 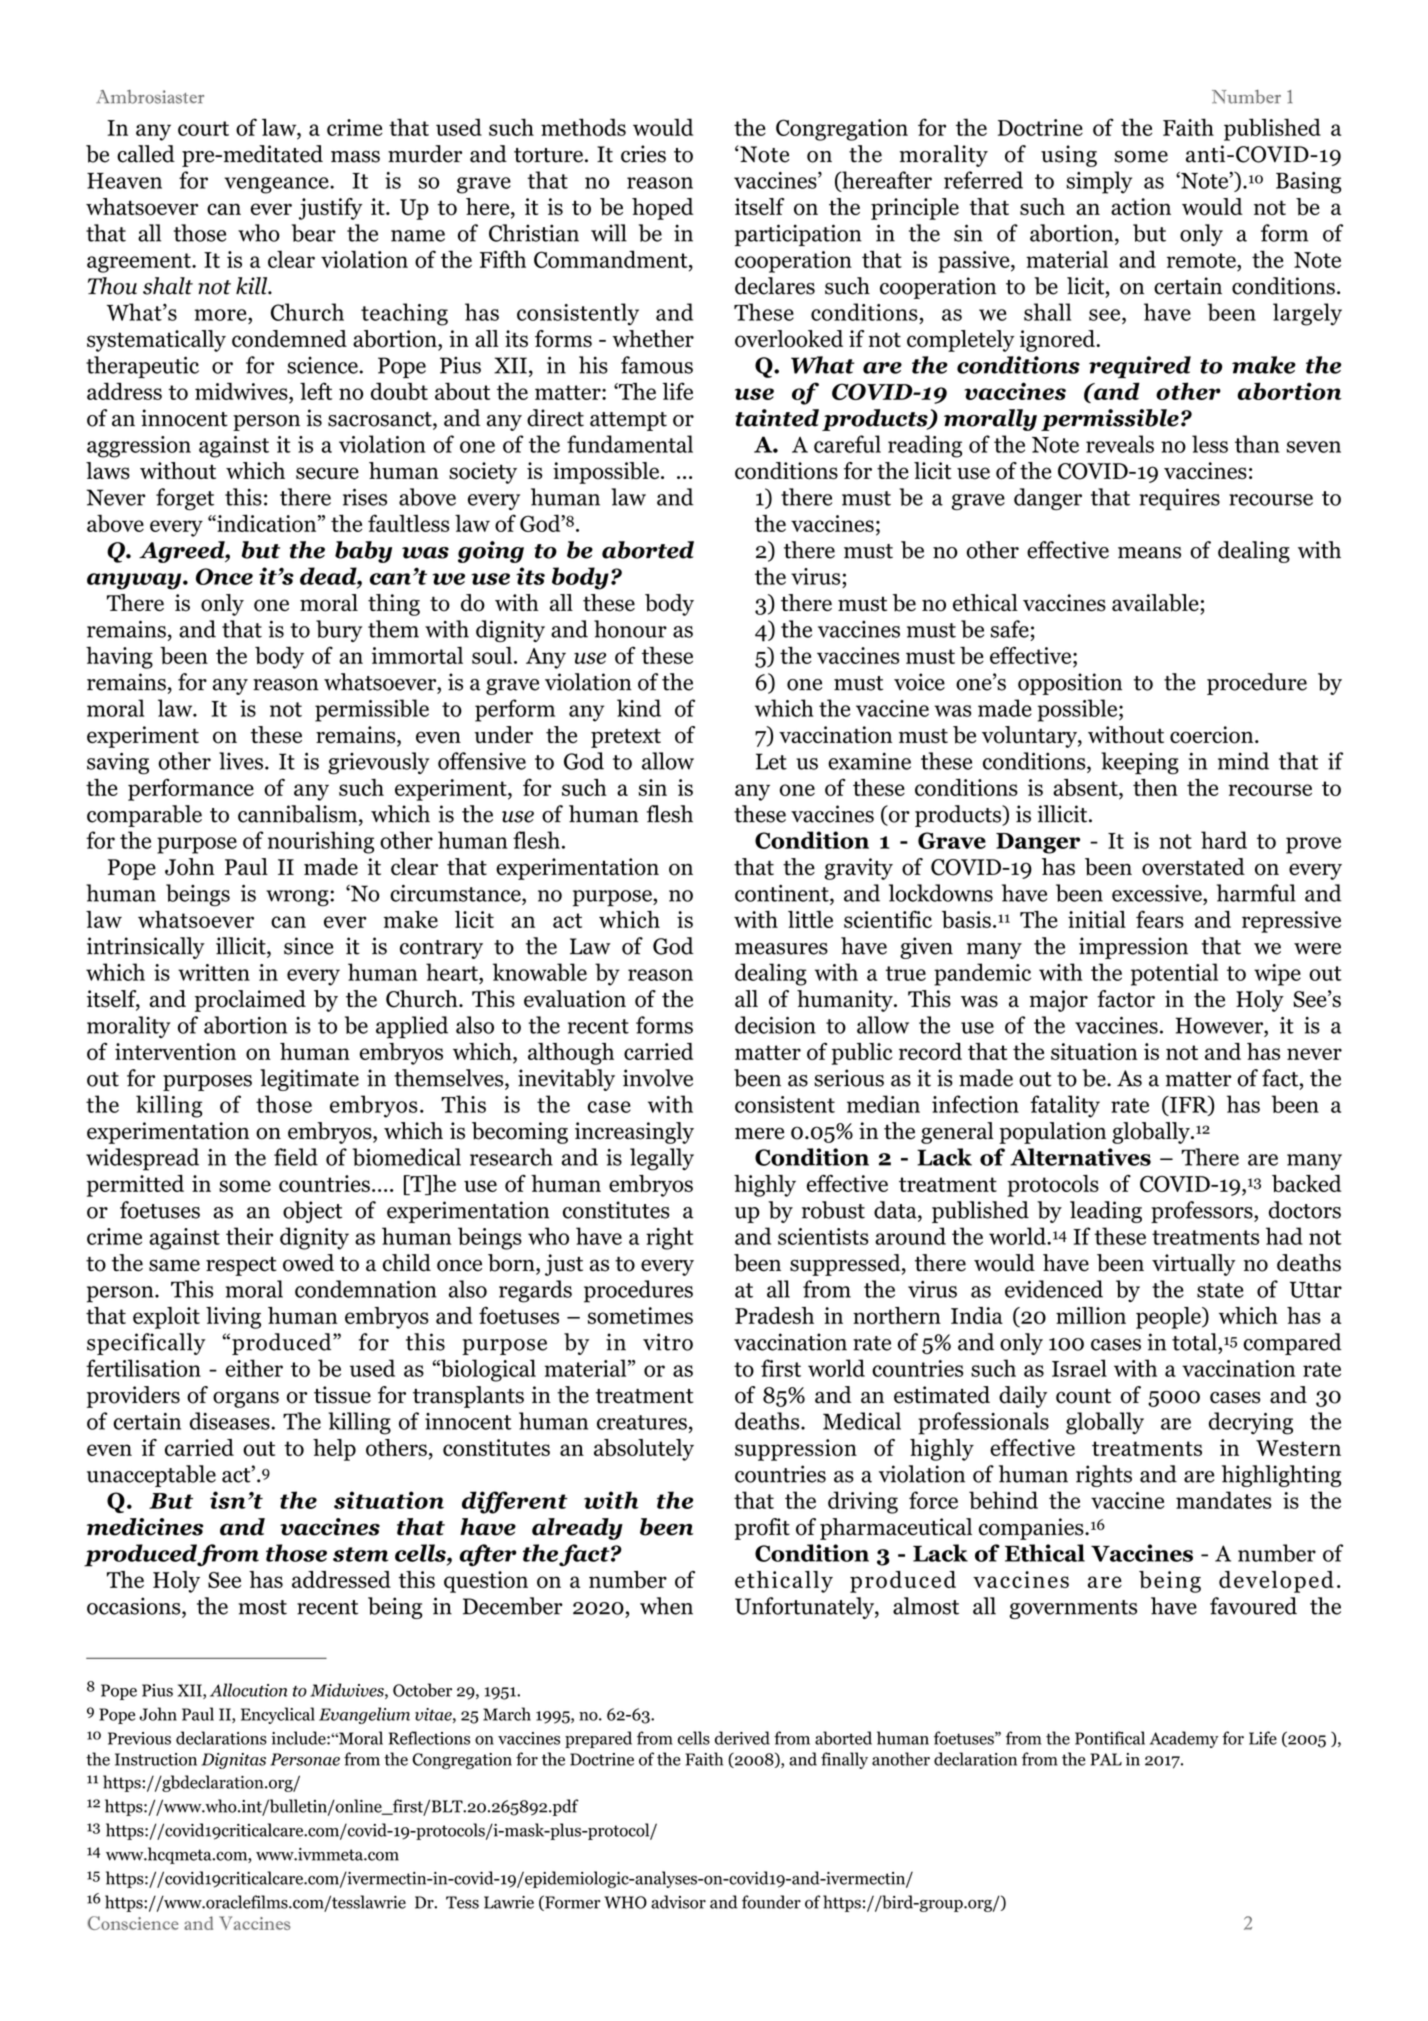 I want to click on action, so click(x=1141, y=207).
